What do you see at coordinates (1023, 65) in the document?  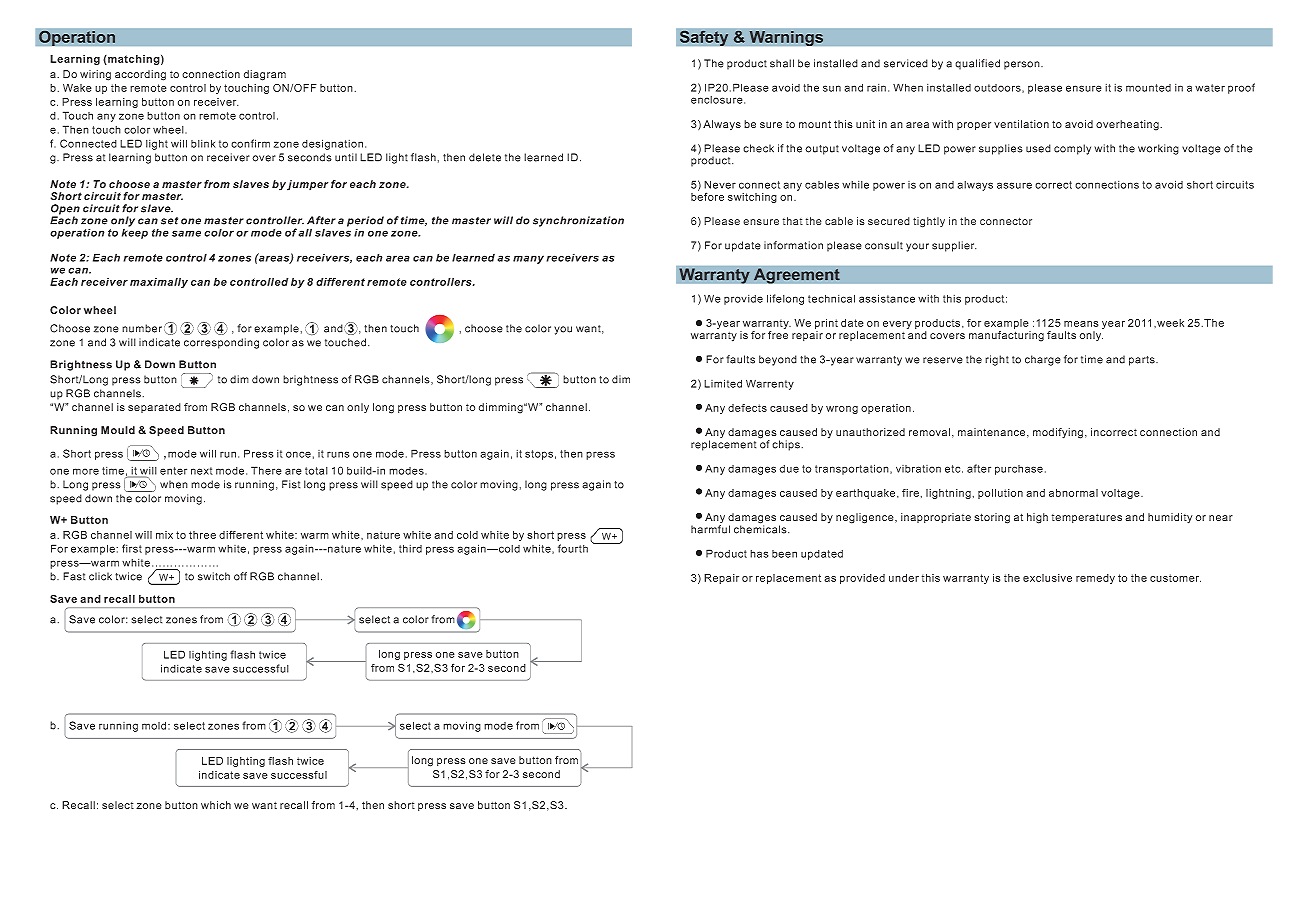 I see `person` at bounding box center [1023, 65].
